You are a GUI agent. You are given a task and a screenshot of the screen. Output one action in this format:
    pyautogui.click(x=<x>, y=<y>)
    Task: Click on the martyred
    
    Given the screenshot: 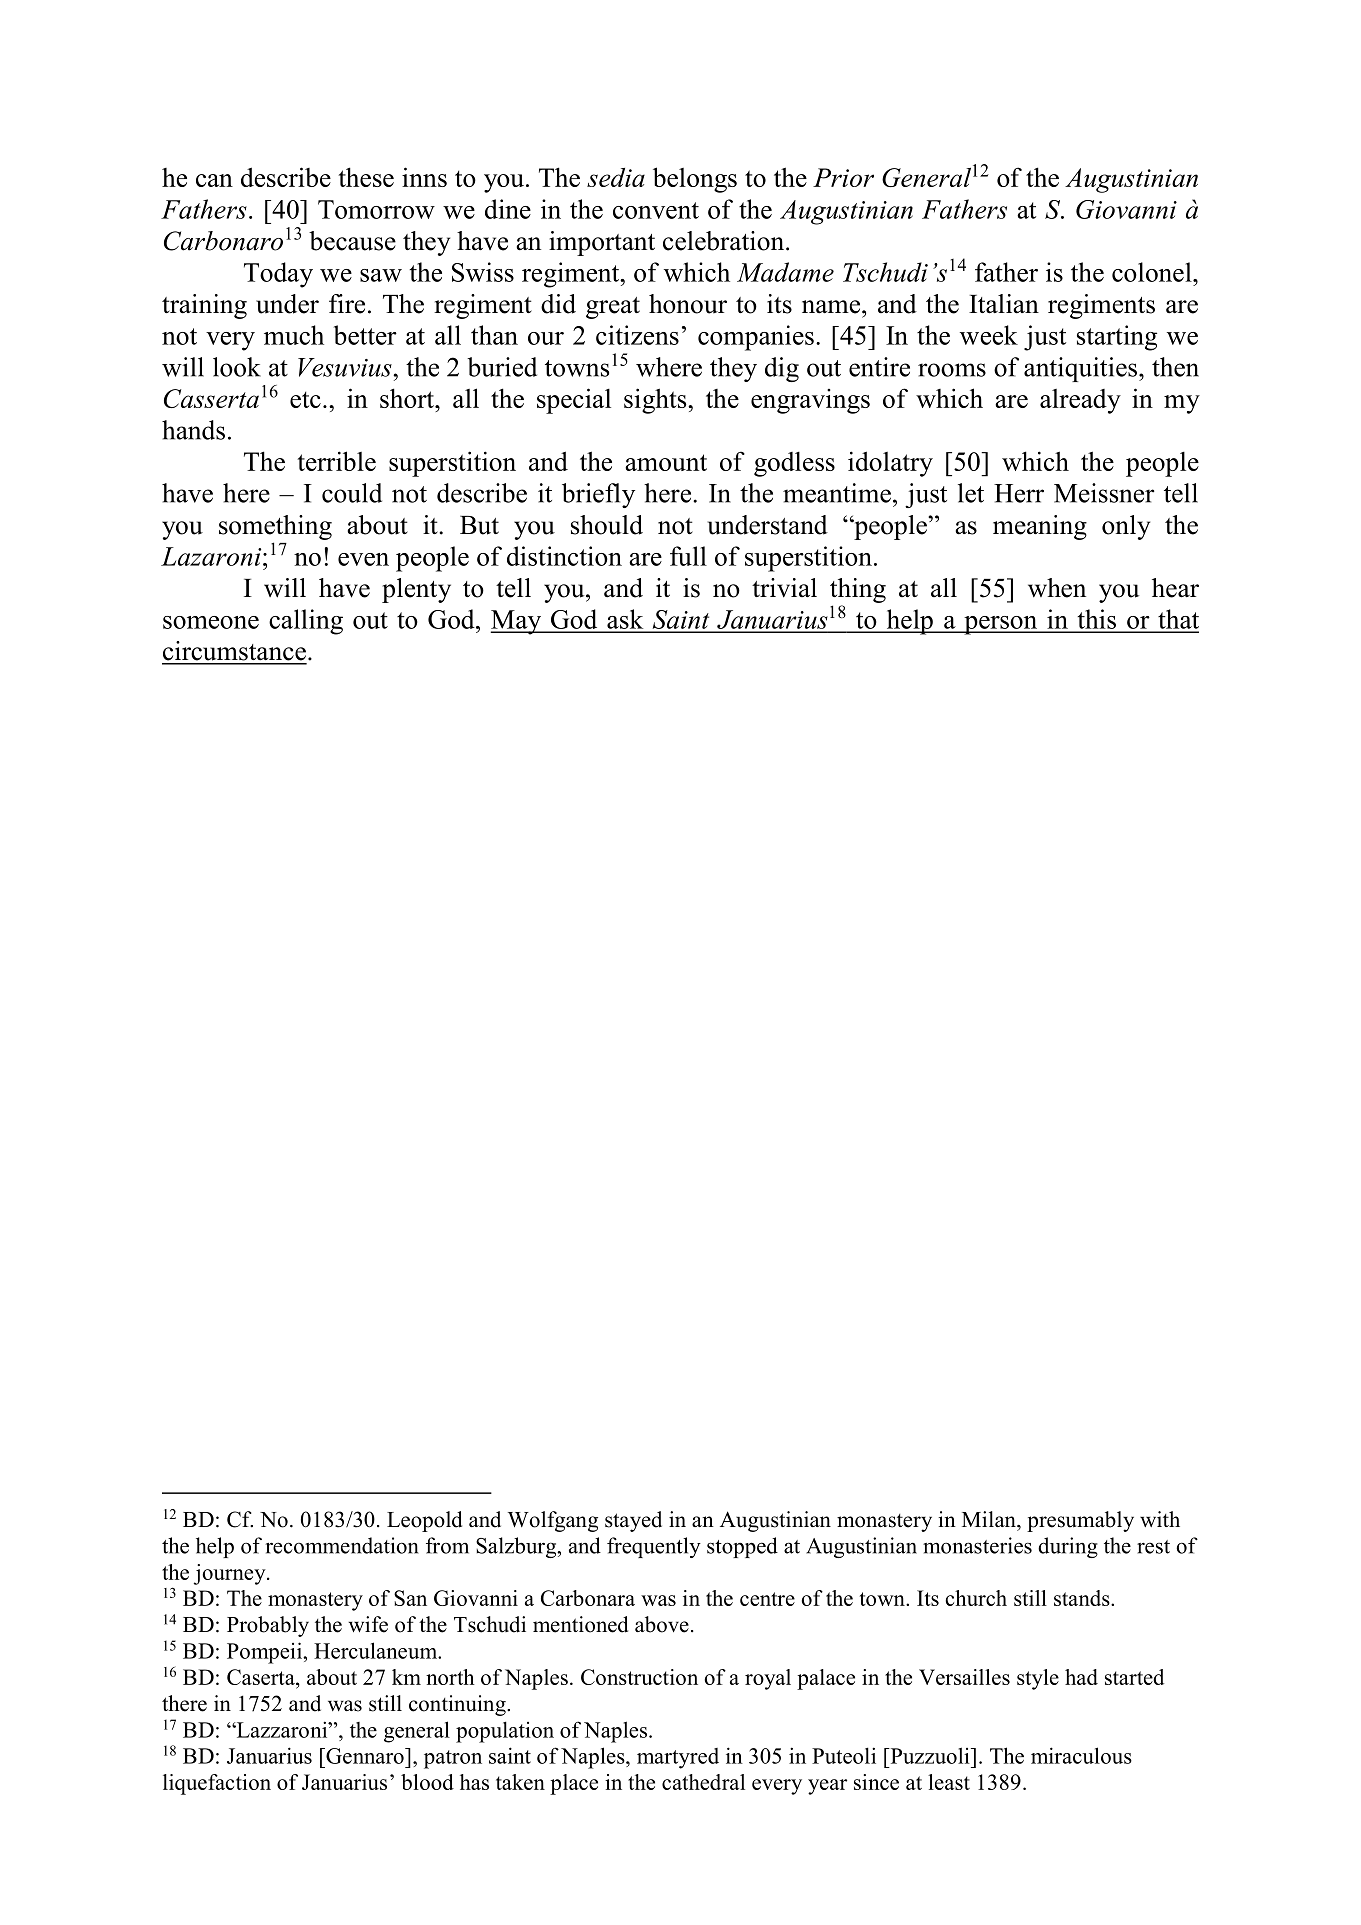 What is the action you would take?
    pyautogui.click(x=678, y=1758)
